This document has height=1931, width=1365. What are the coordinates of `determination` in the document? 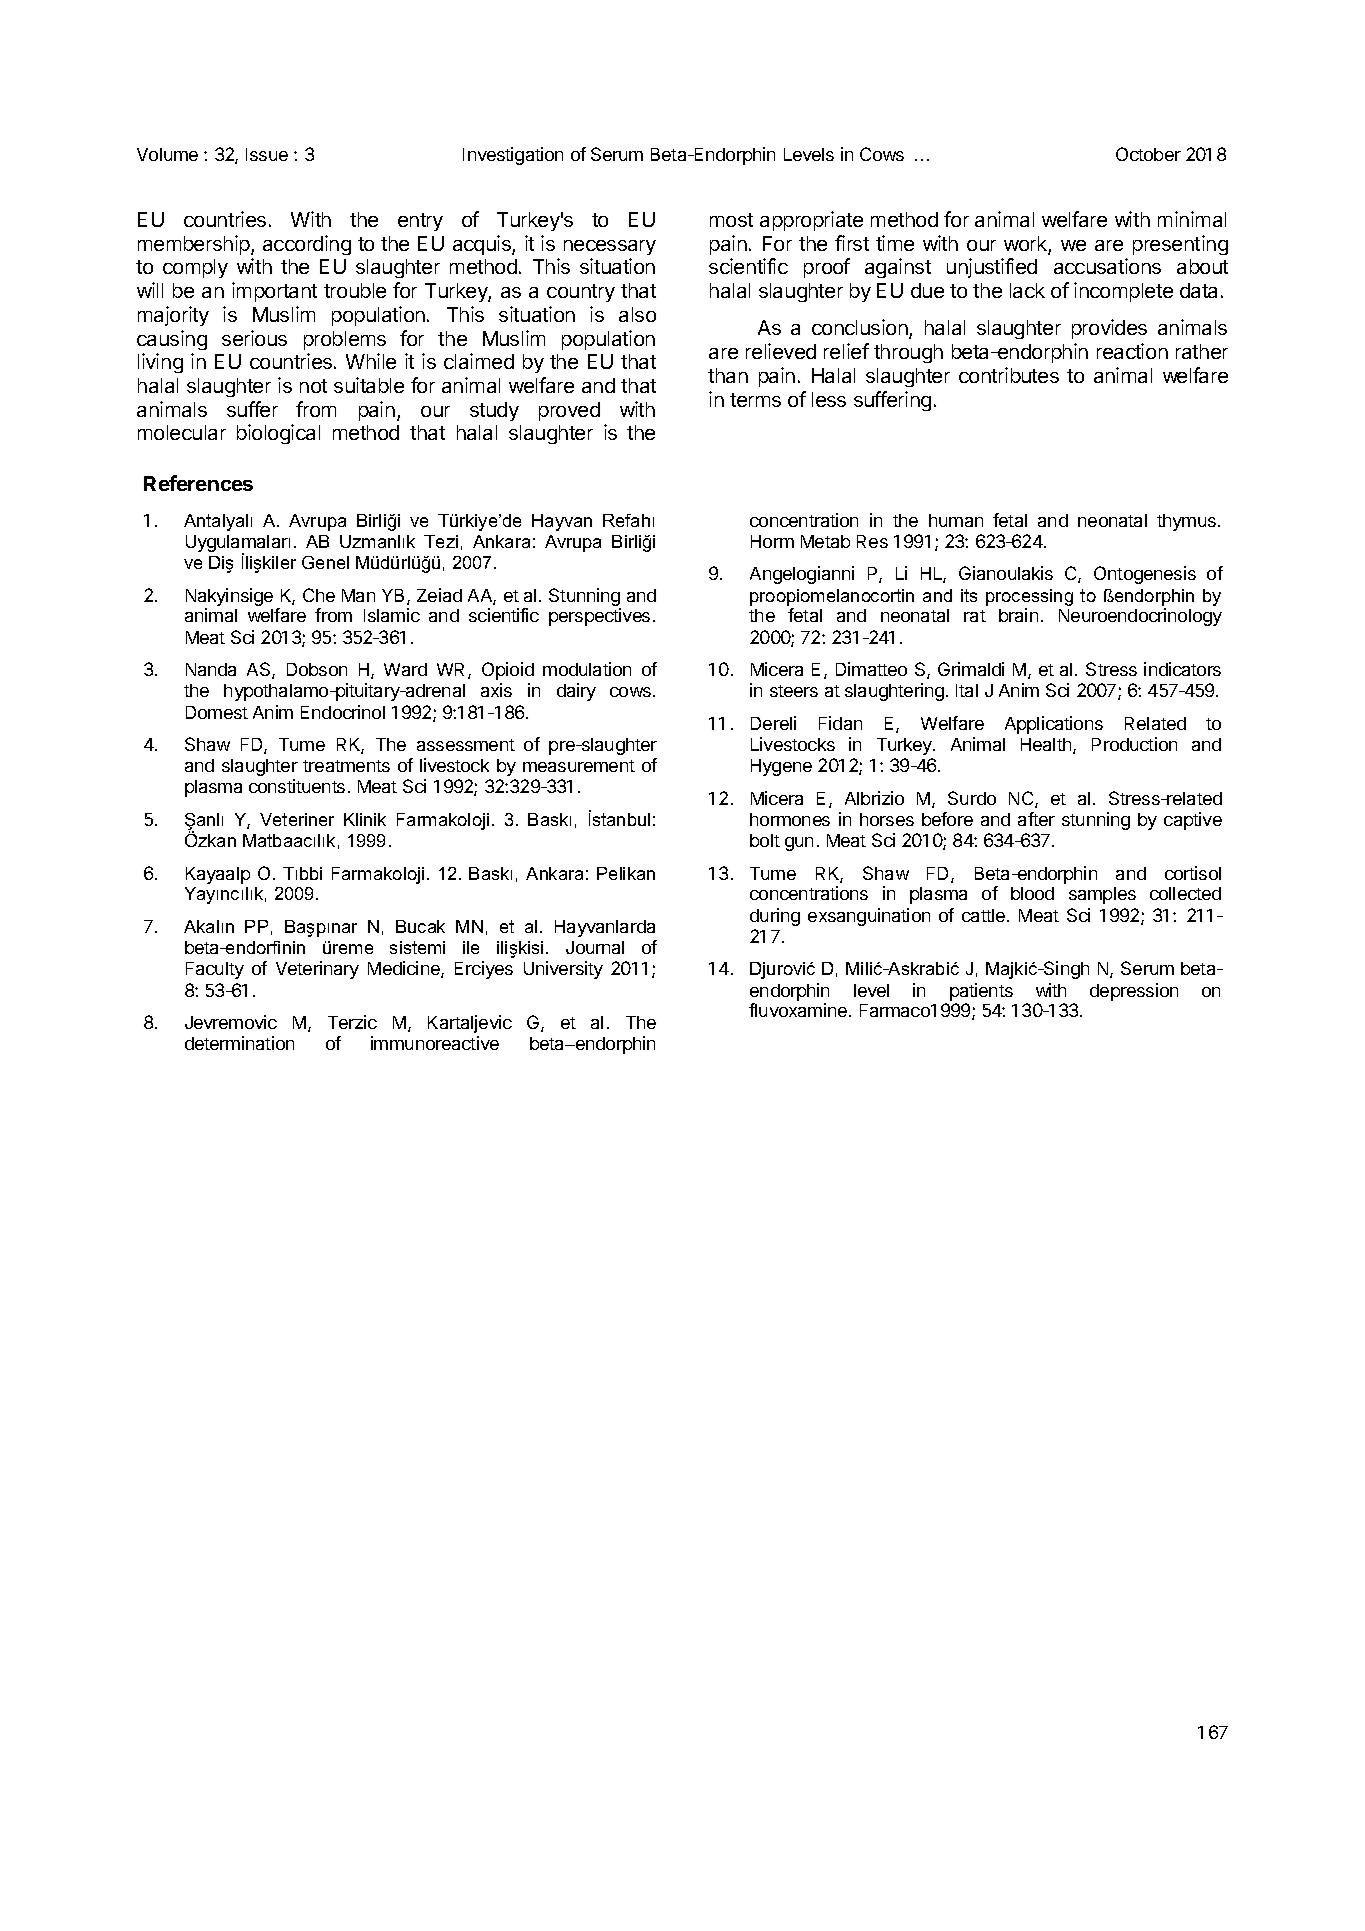 It's located at (239, 1043).
